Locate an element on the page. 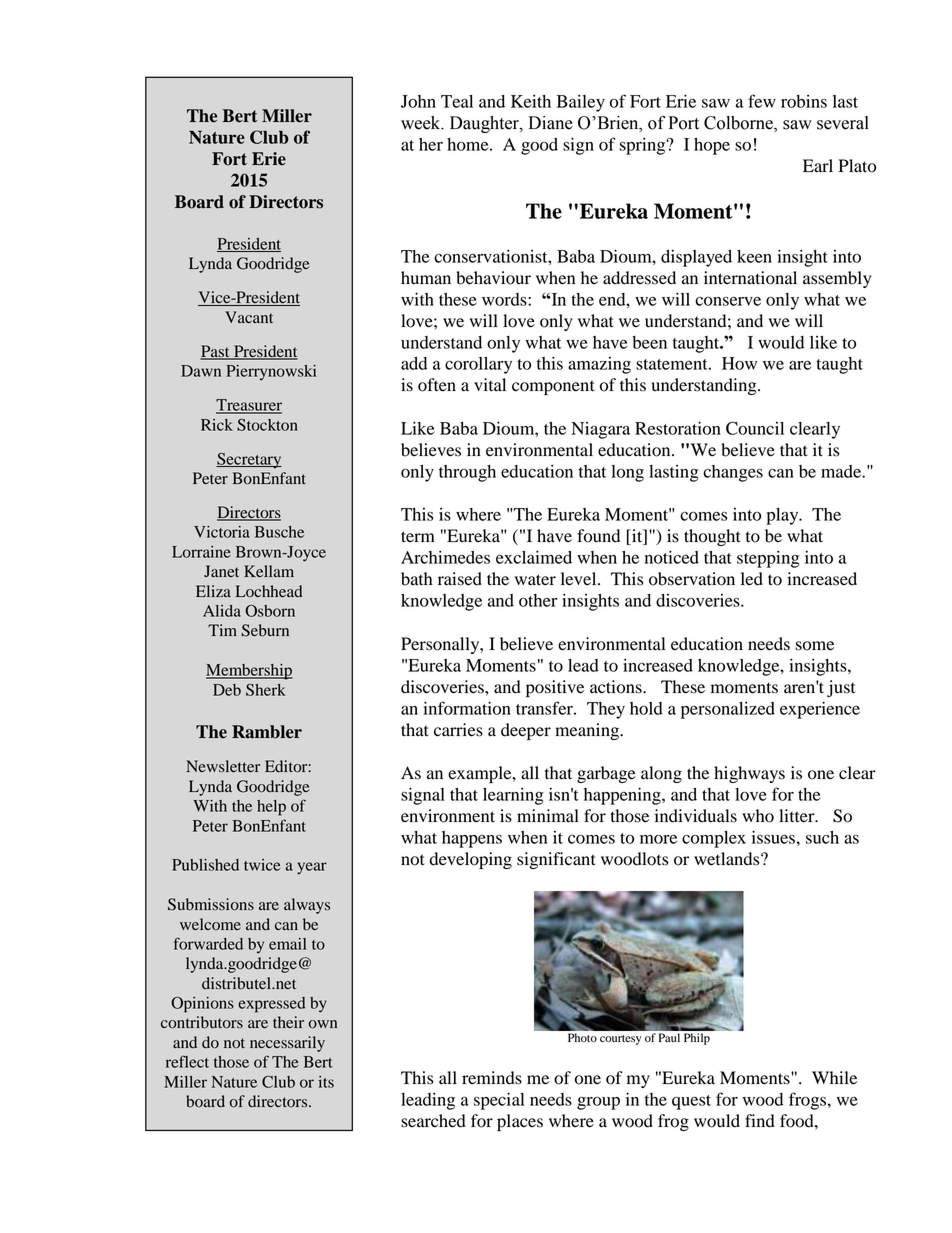 The width and height of the image is (952, 1233). Diane is located at coordinates (551, 123).
